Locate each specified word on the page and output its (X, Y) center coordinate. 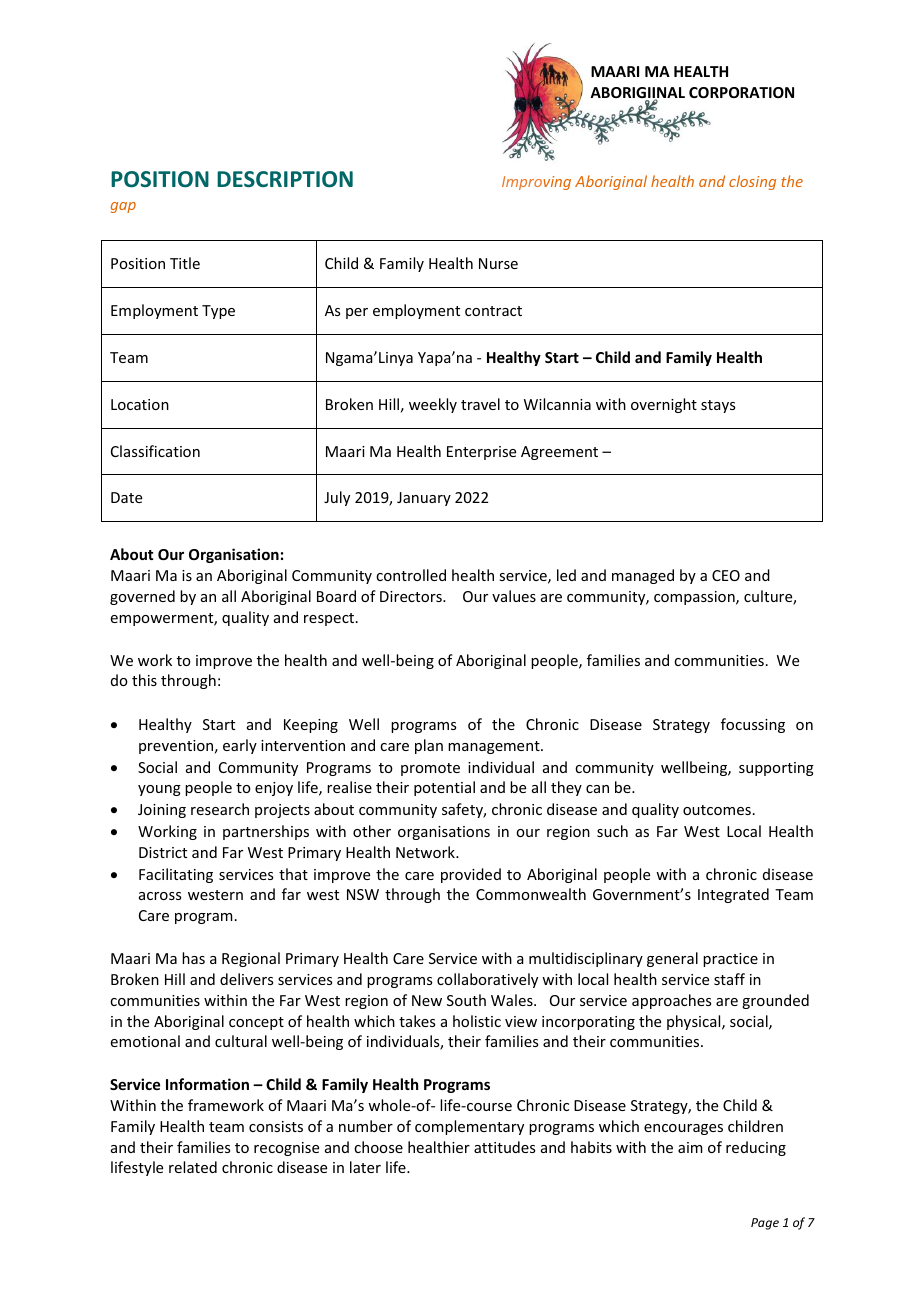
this (144, 680)
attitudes (504, 1147)
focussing (753, 725)
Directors (412, 596)
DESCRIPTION (285, 179)
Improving (536, 183)
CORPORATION (741, 92)
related (193, 1167)
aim (690, 1147)
